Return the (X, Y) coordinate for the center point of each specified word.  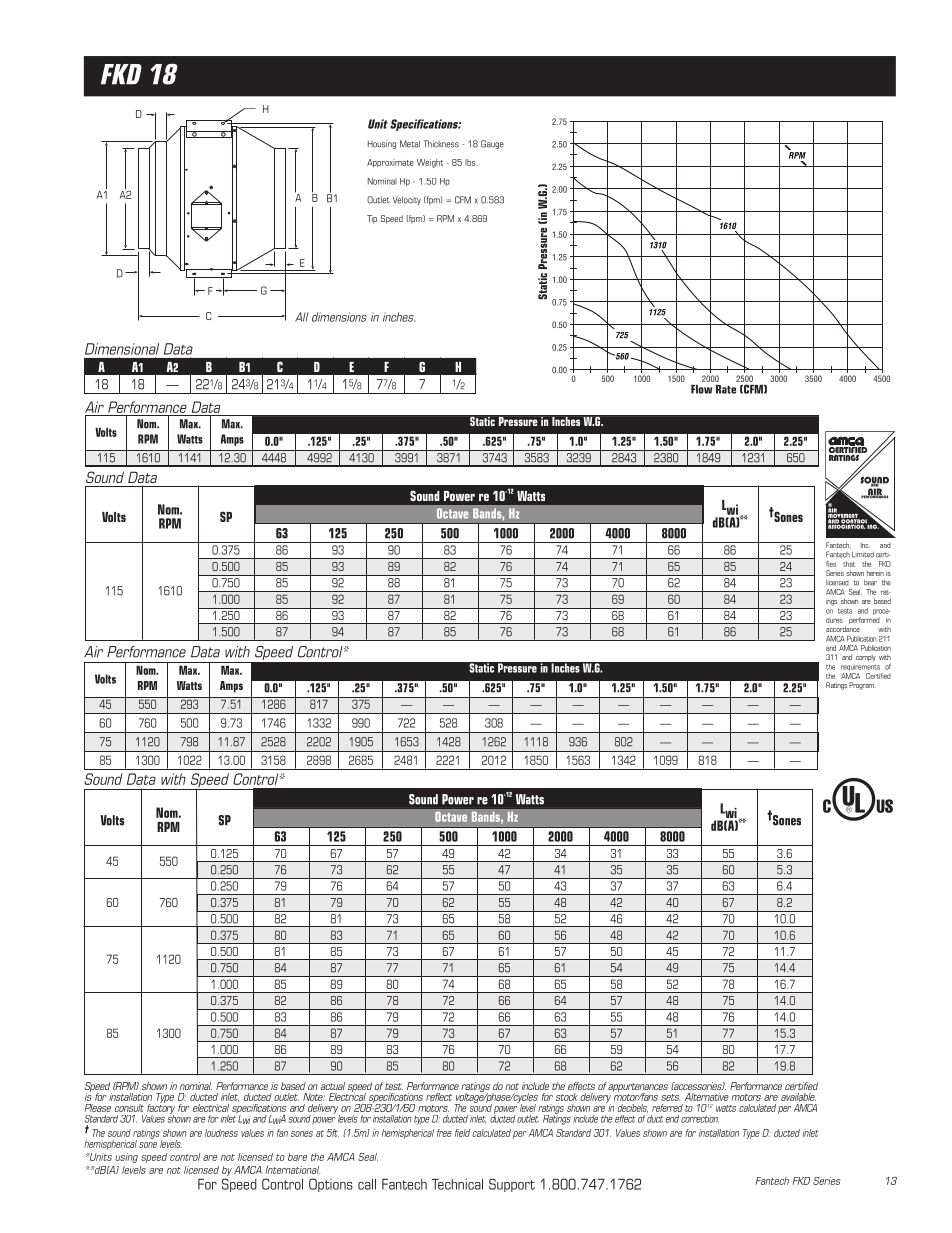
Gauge (492, 144)
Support (512, 1185)
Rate (726, 389)
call (367, 1184)
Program (862, 686)
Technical (457, 1184)
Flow (701, 389)
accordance (843, 629)
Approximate (390, 163)
